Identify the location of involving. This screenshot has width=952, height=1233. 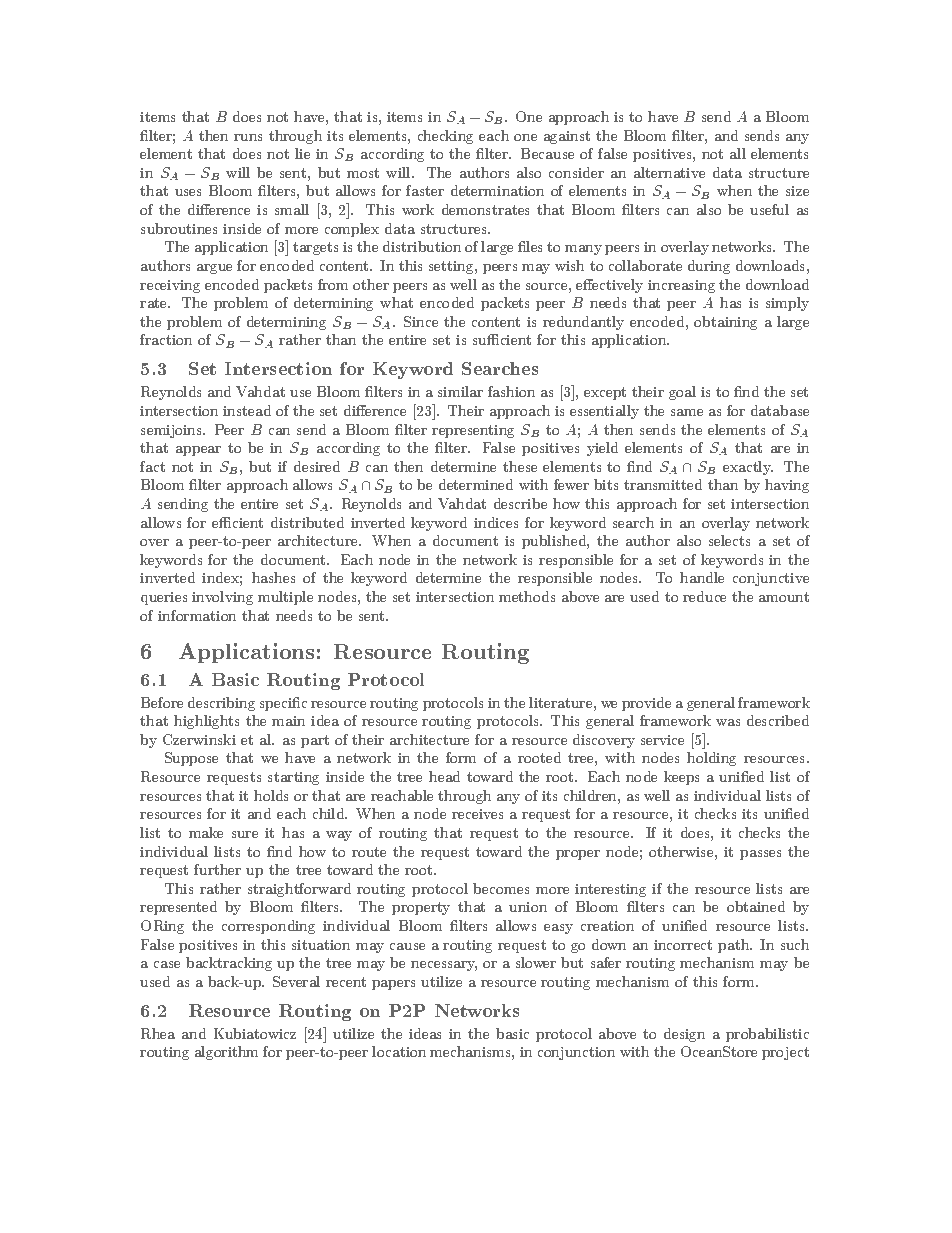
(222, 598).
